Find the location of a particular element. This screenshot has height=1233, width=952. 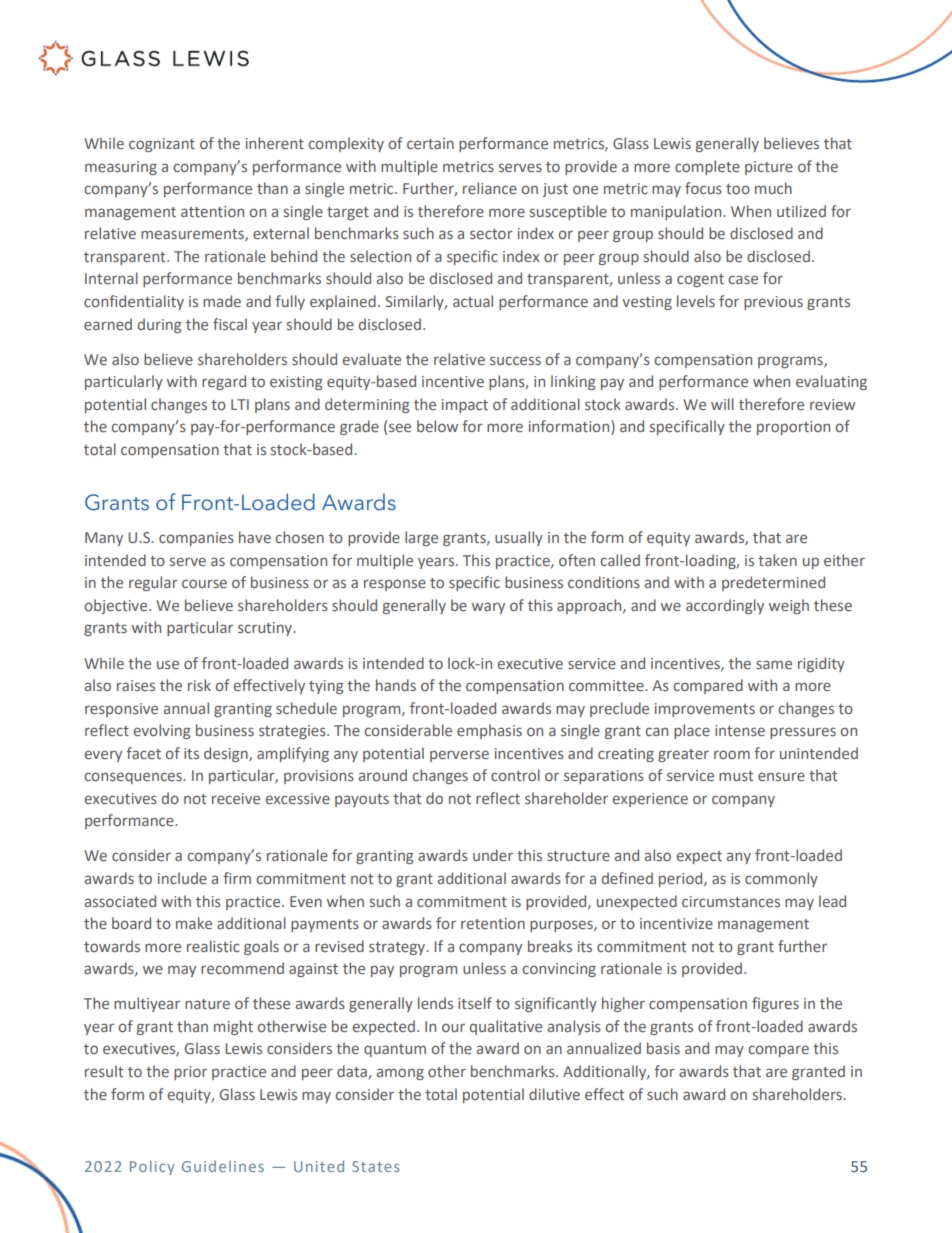

companies is located at coordinates (196, 539).
